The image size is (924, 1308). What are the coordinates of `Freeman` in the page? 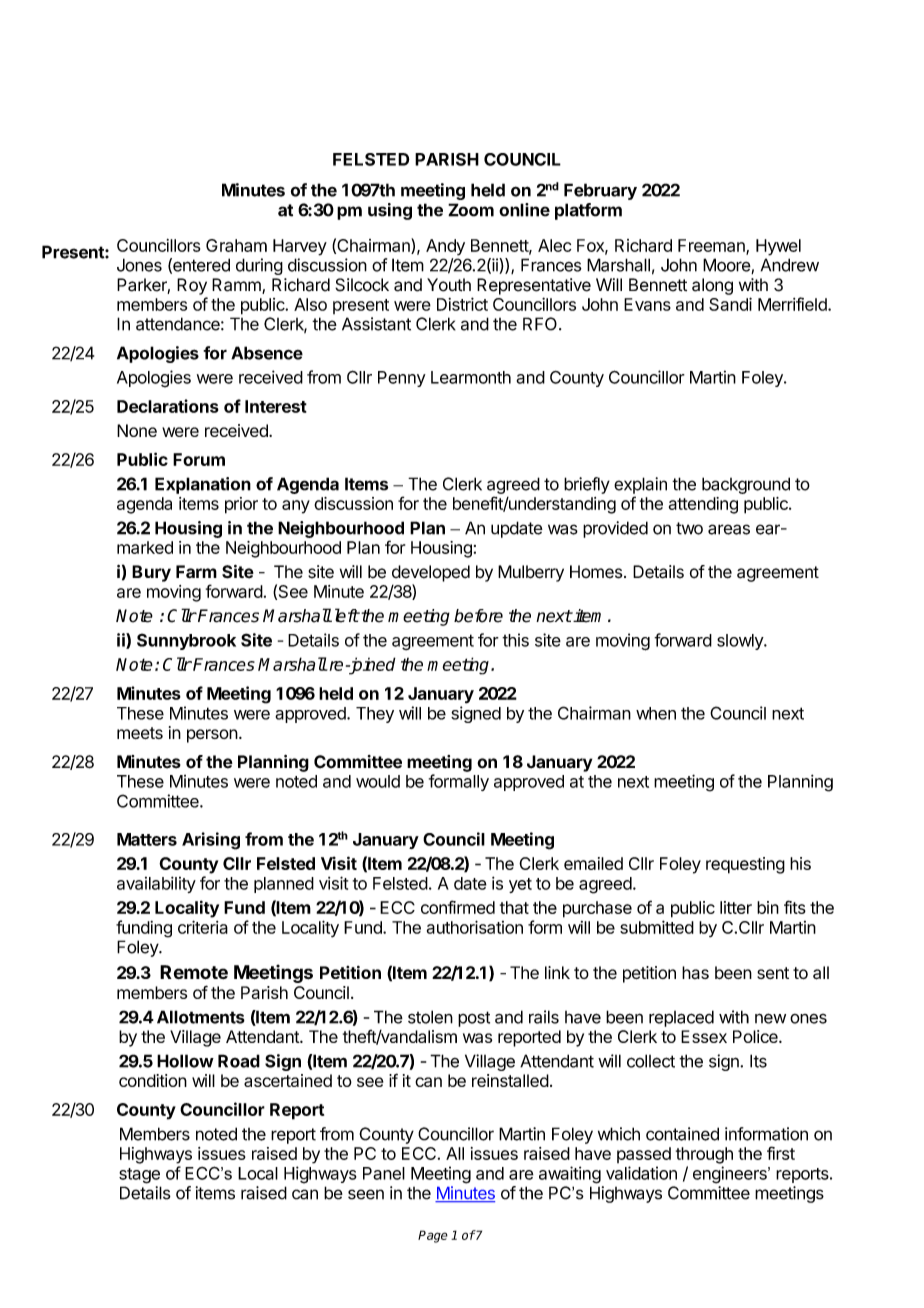 It's located at (712, 246).
